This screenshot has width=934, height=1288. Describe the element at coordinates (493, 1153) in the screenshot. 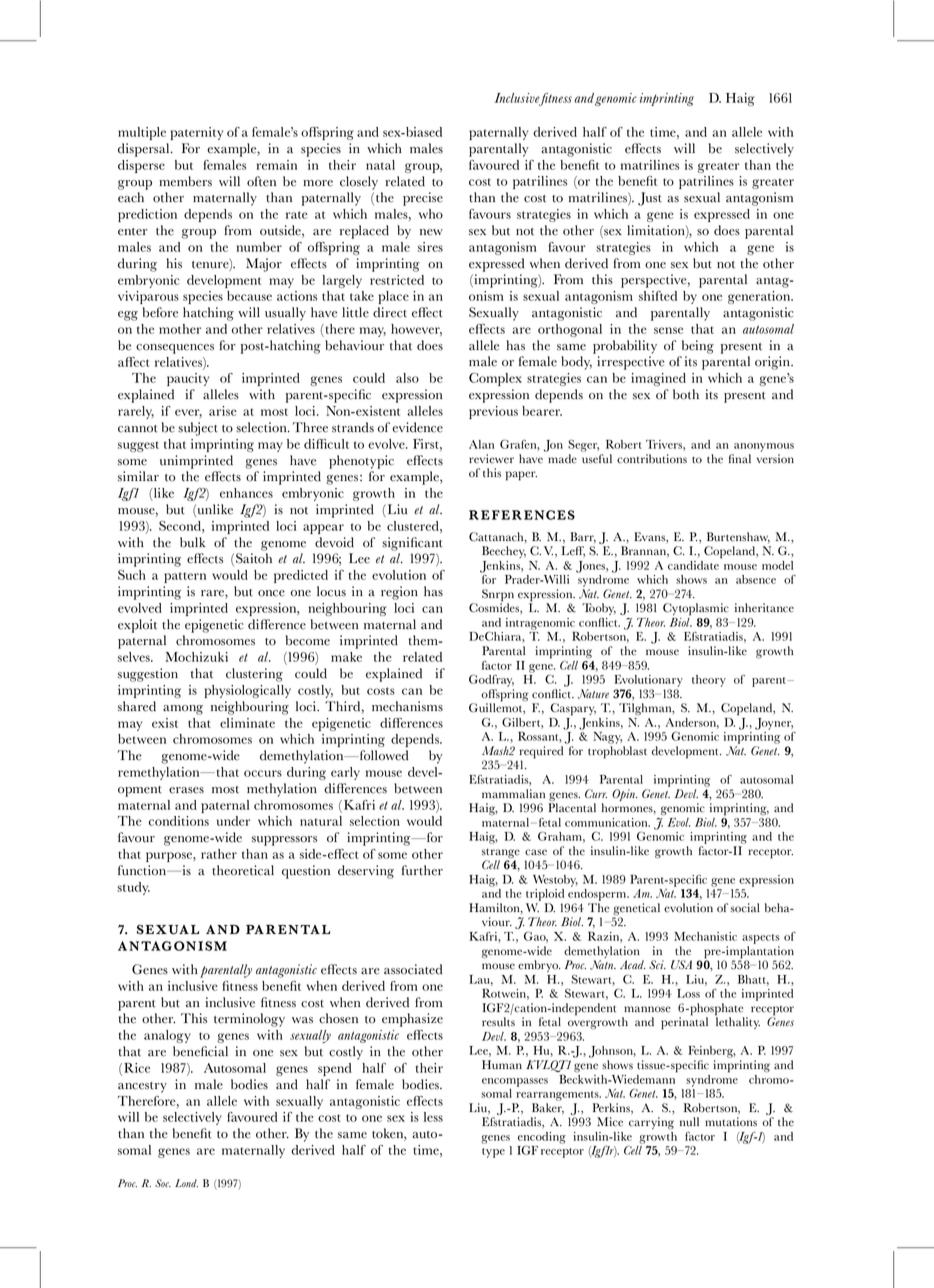

I see `type` at that location.
